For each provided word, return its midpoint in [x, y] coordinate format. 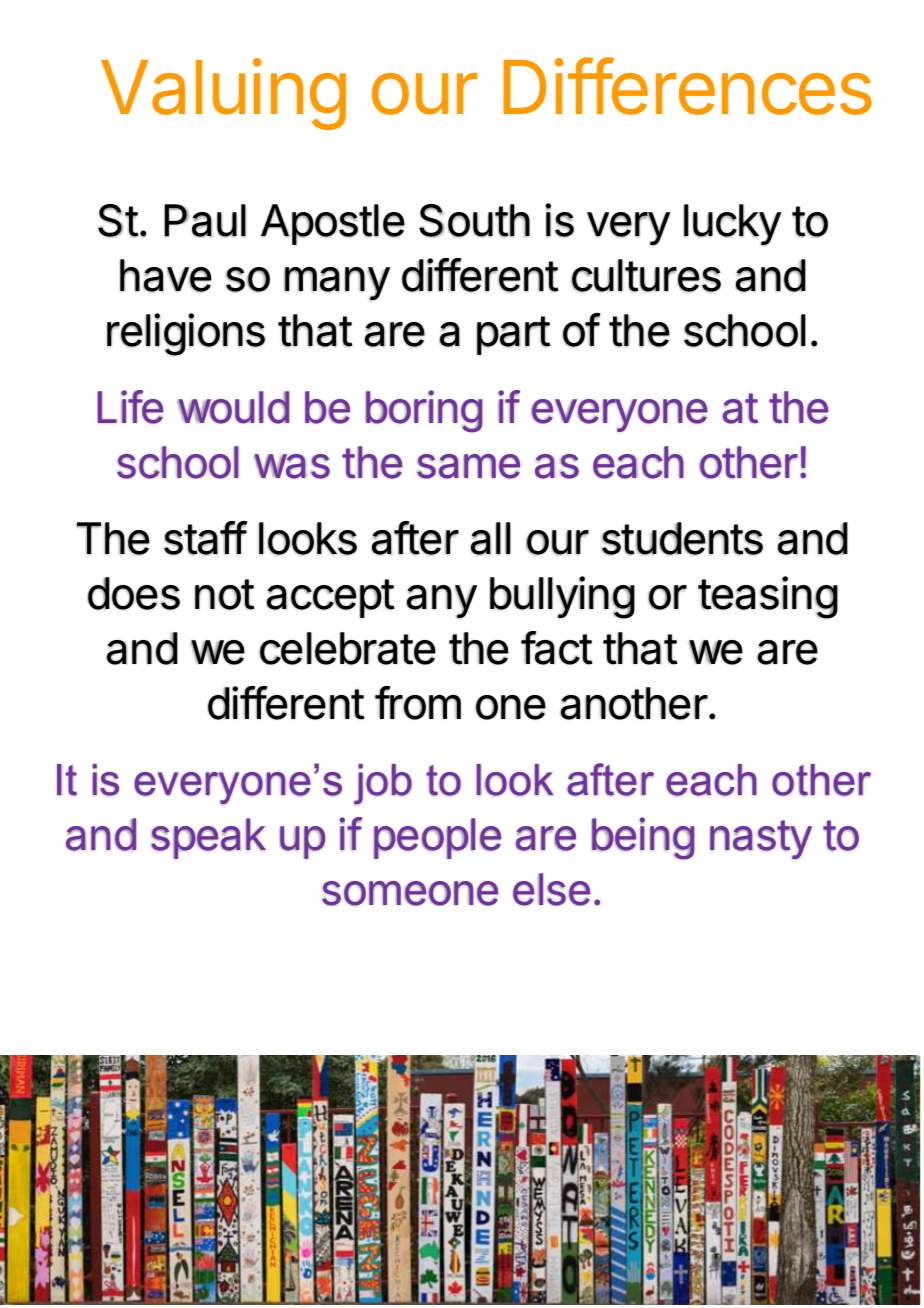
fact [557, 648]
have [166, 275]
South [474, 221]
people [437, 838]
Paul [205, 220]
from [418, 703]
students [682, 538]
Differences [687, 86]
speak [208, 838]
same [468, 466]
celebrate [348, 648]
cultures [646, 275]
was [292, 466]
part [514, 335]
